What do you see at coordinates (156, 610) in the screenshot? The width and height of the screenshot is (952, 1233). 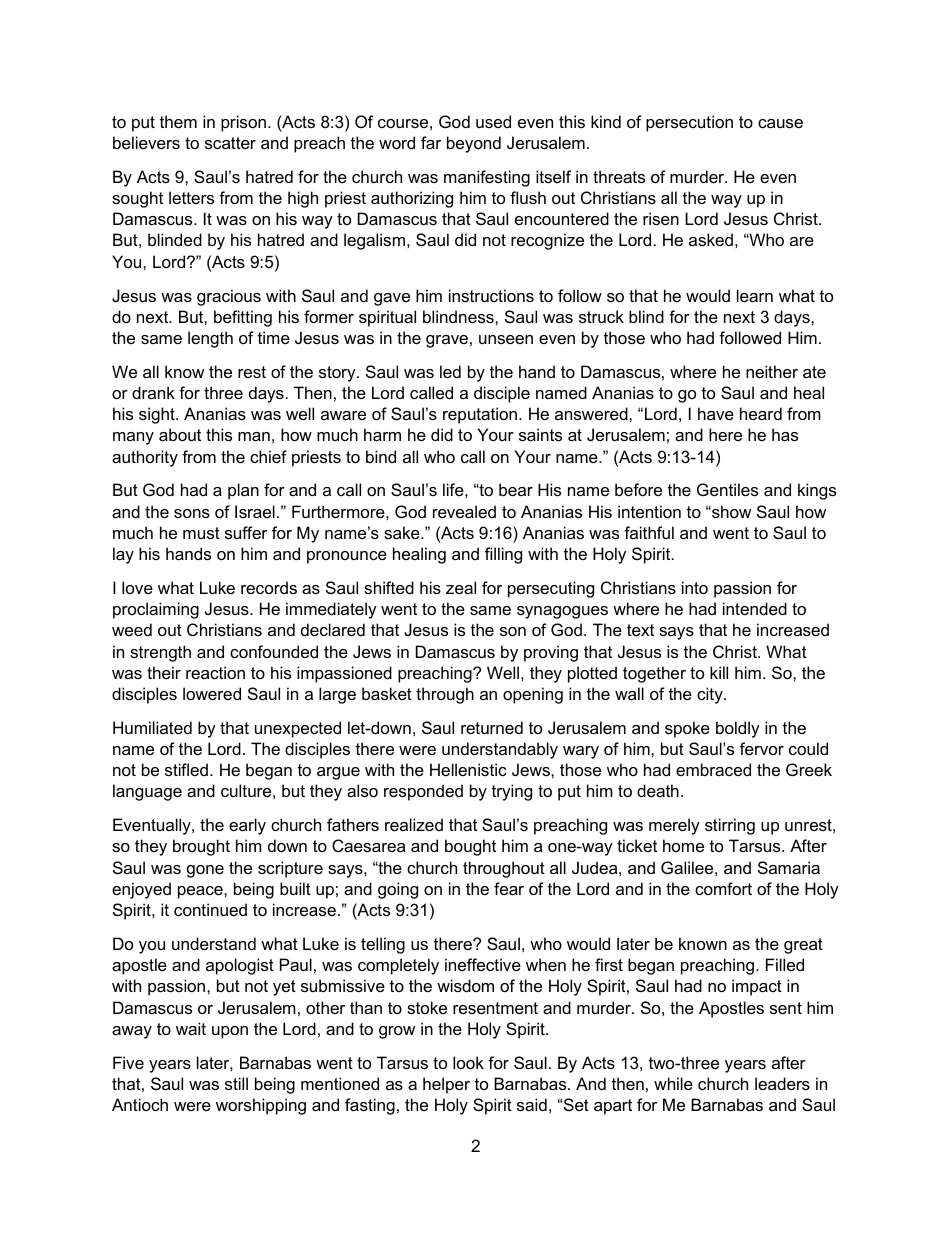 I see `proclaiming` at bounding box center [156, 610].
